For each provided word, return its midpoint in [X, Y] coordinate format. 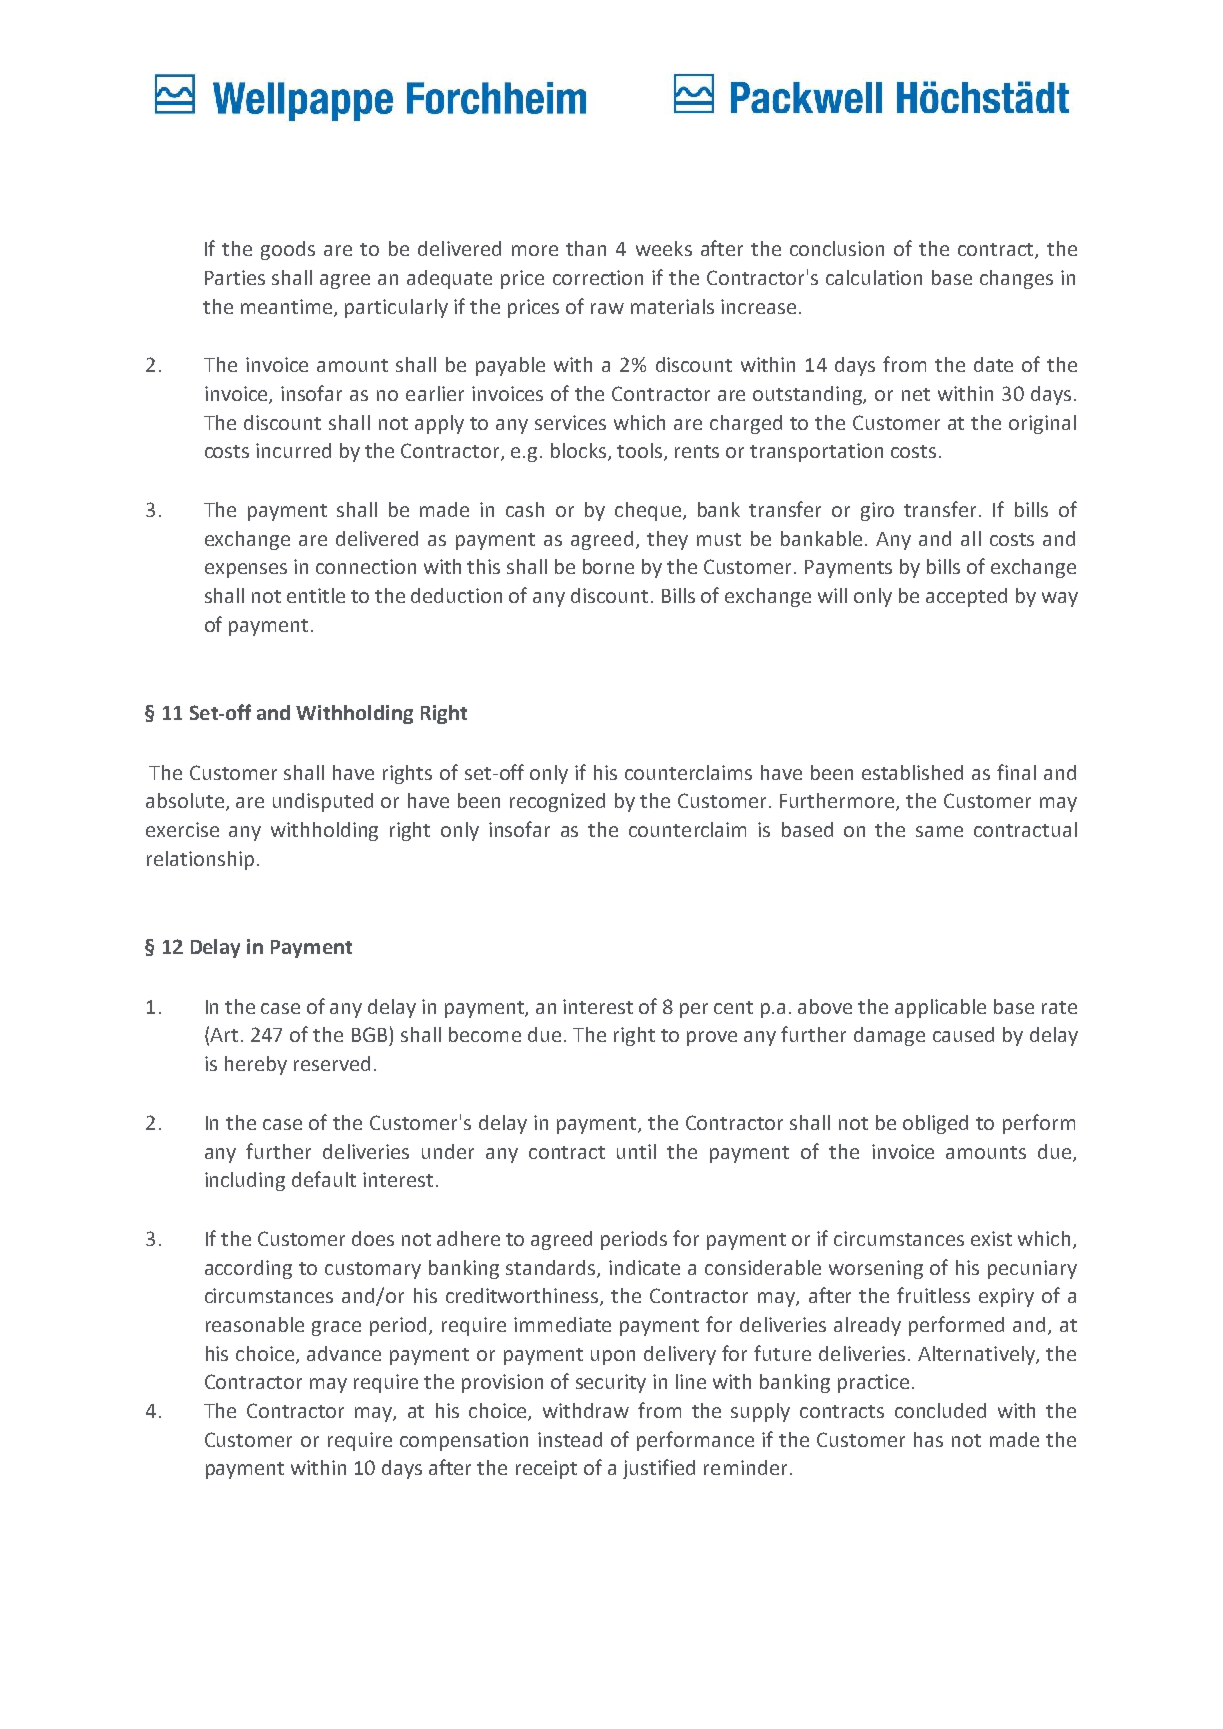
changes [1016, 279]
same [939, 831]
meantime [288, 307]
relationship [200, 860]
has [928, 1439]
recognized [557, 802]
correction [598, 277]
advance [344, 1353]
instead [570, 1439]
